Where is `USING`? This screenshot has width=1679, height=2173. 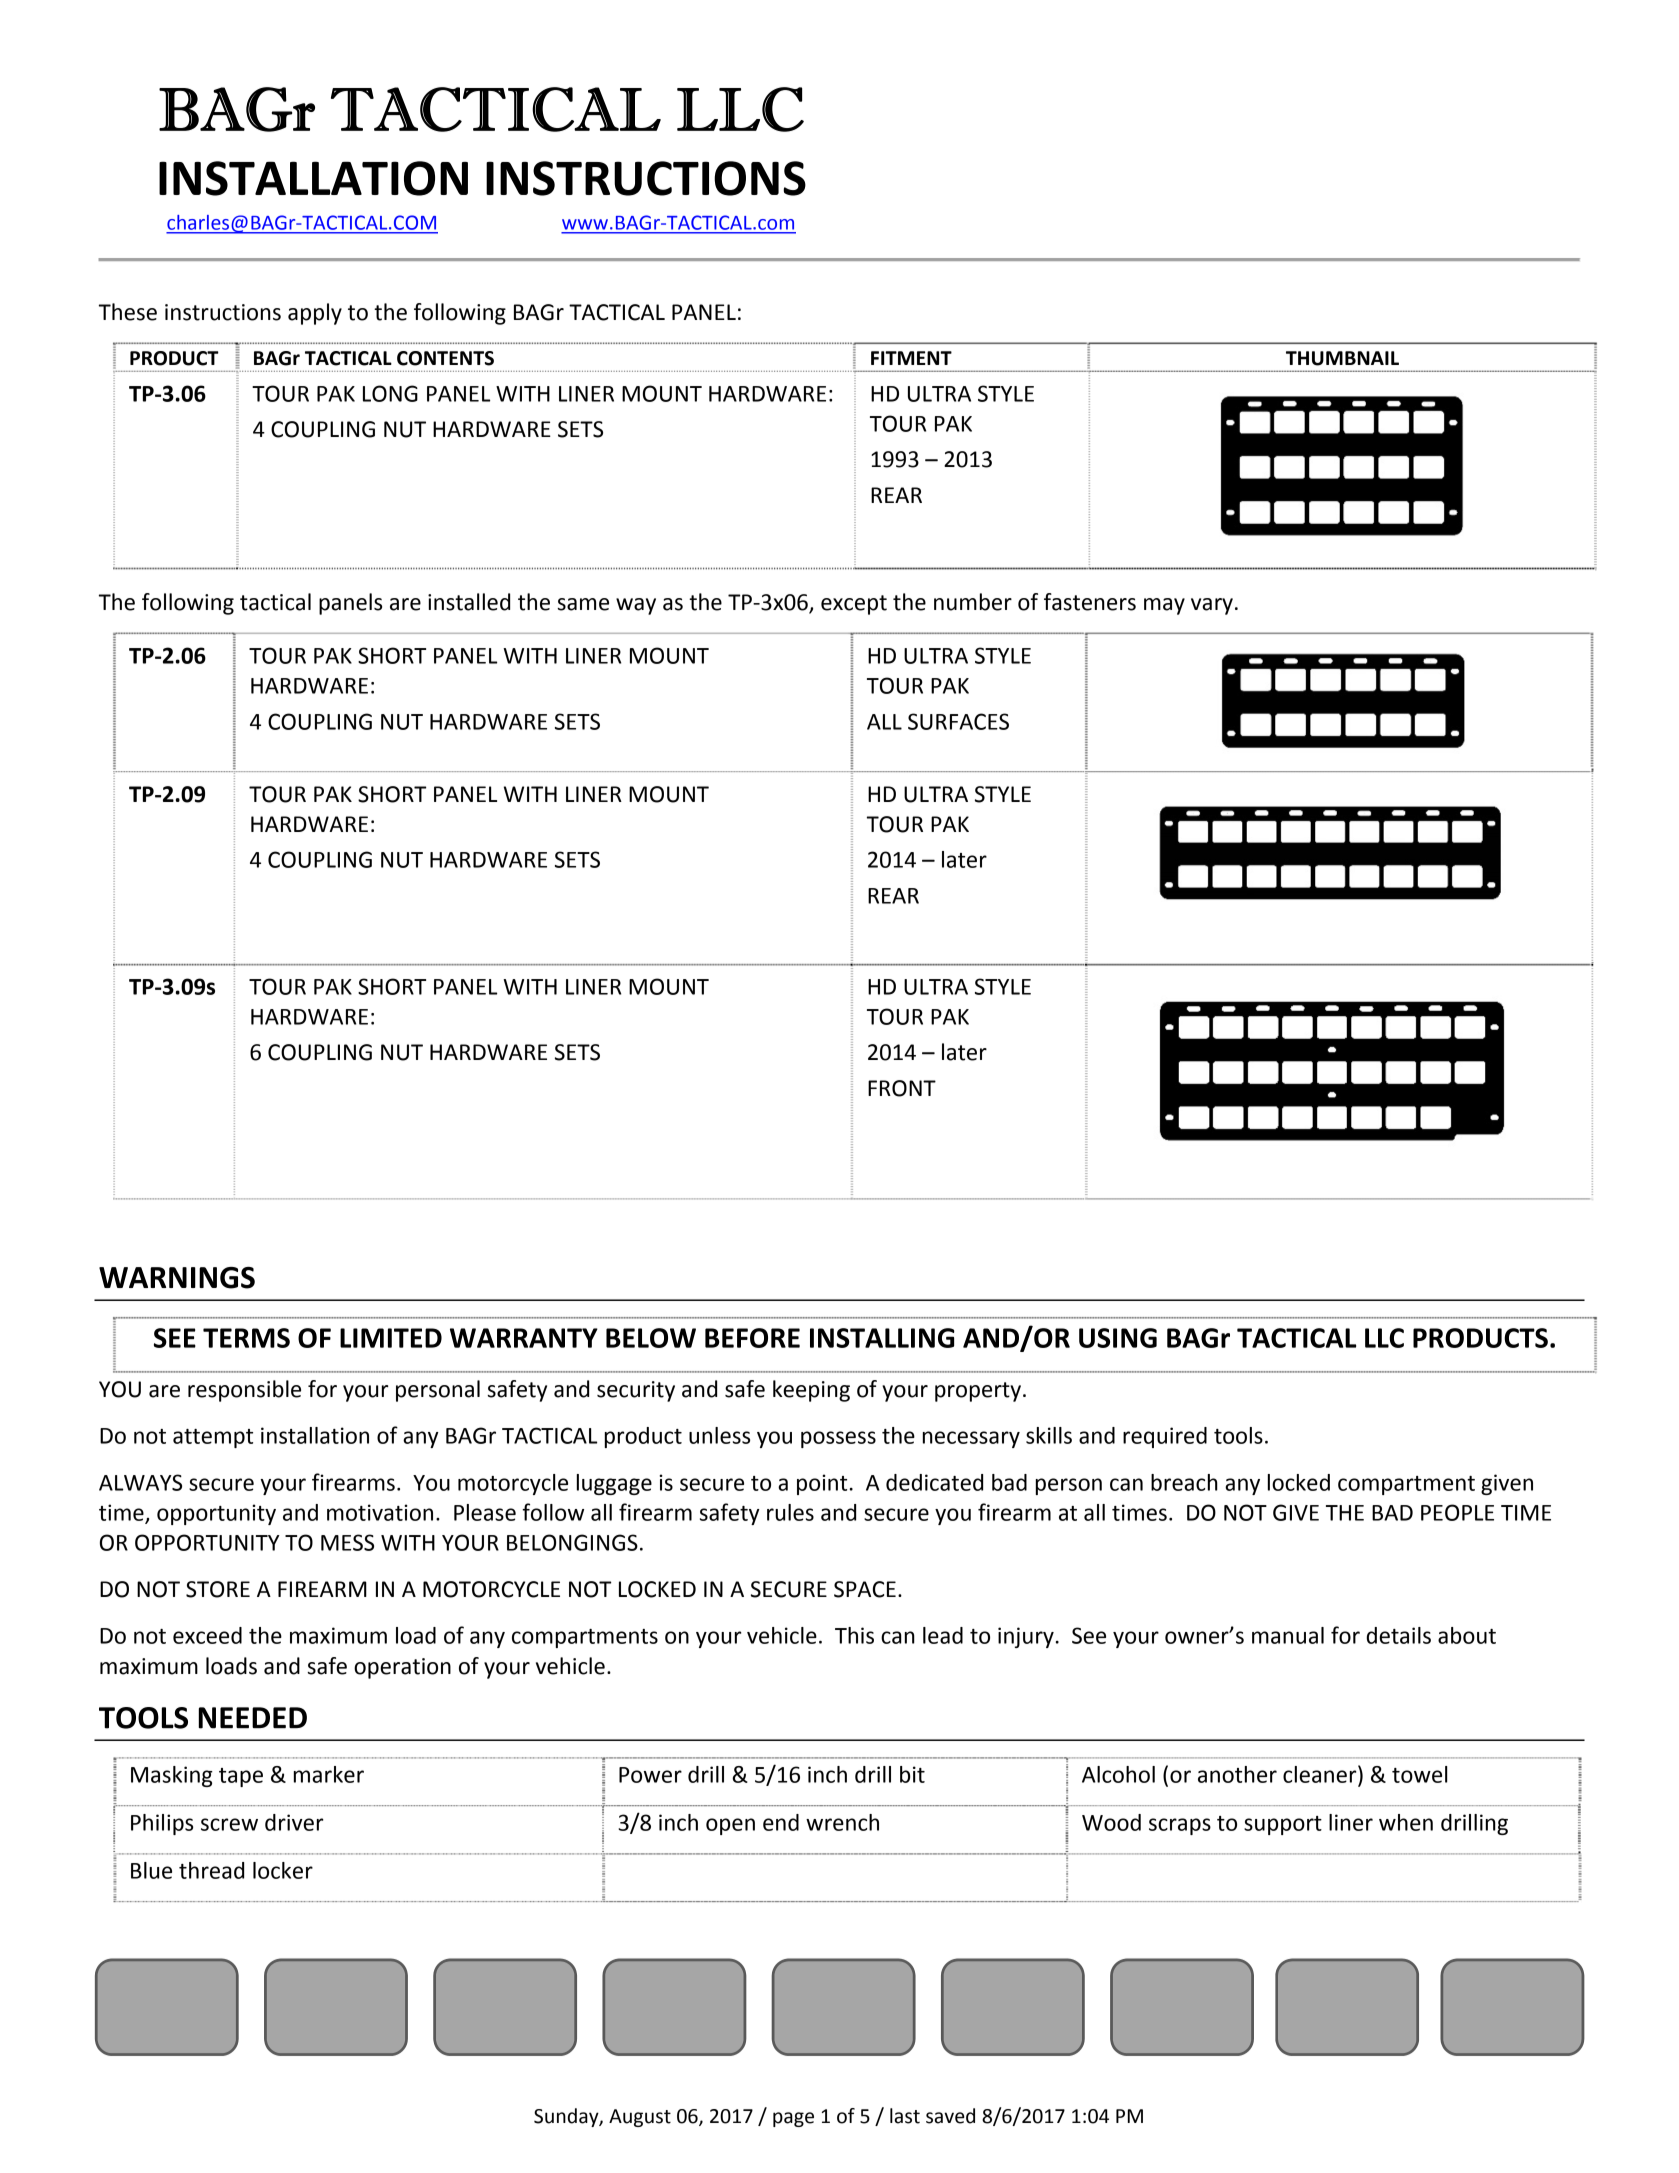
USING is located at coordinates (1118, 1338).
